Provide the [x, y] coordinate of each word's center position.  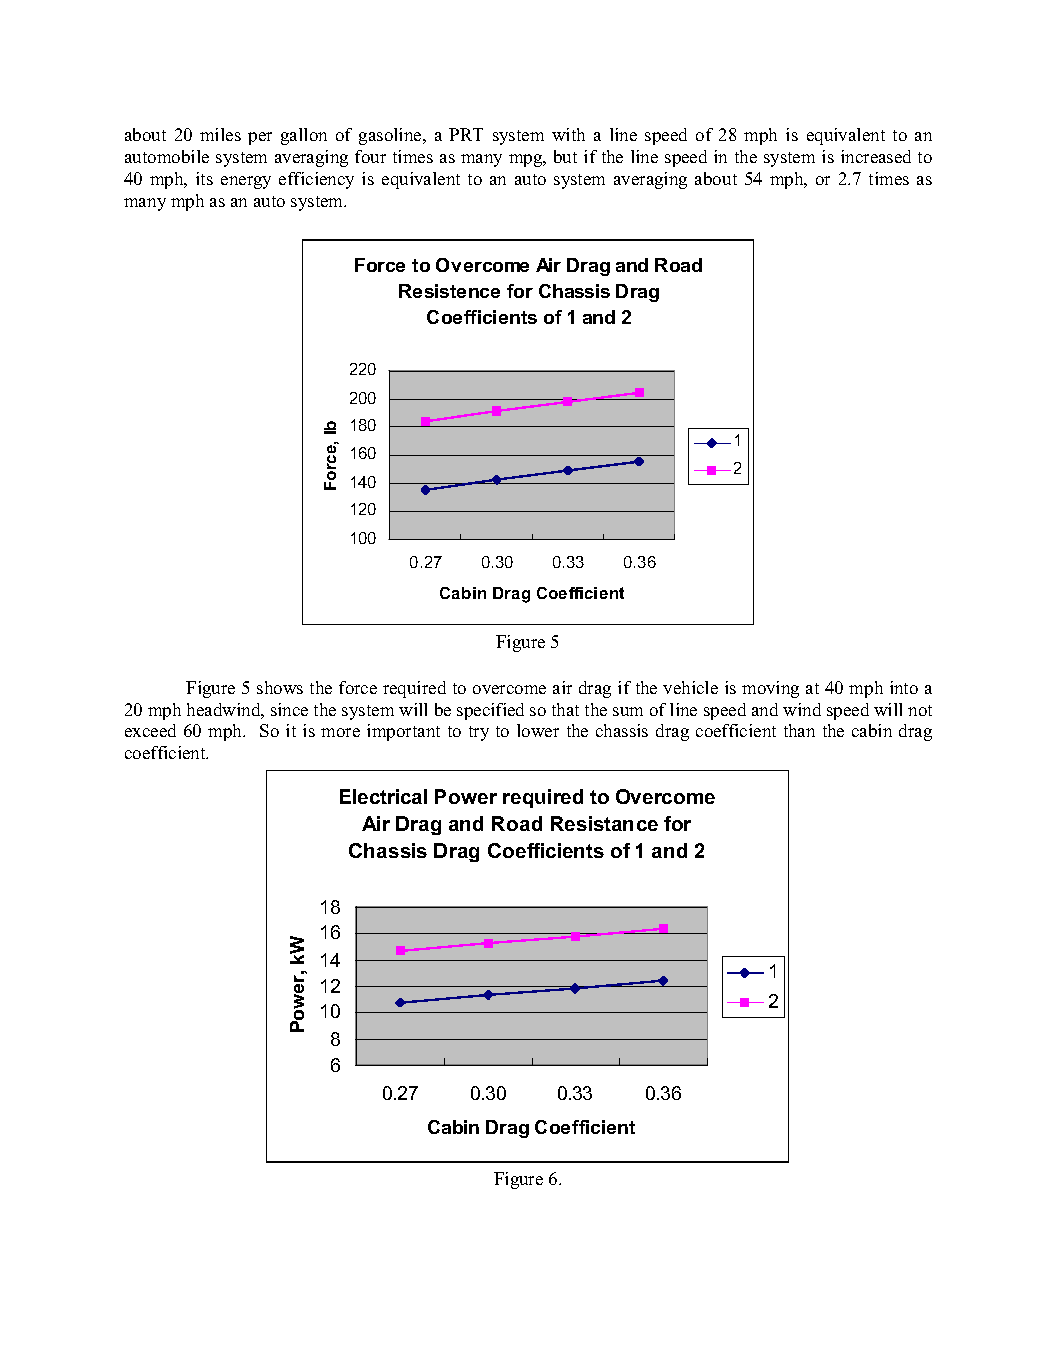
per [260, 138]
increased [876, 156]
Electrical [383, 796]
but [565, 156]
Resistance [604, 823]
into [904, 687]
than [799, 730]
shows [280, 687]
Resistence [449, 291]
